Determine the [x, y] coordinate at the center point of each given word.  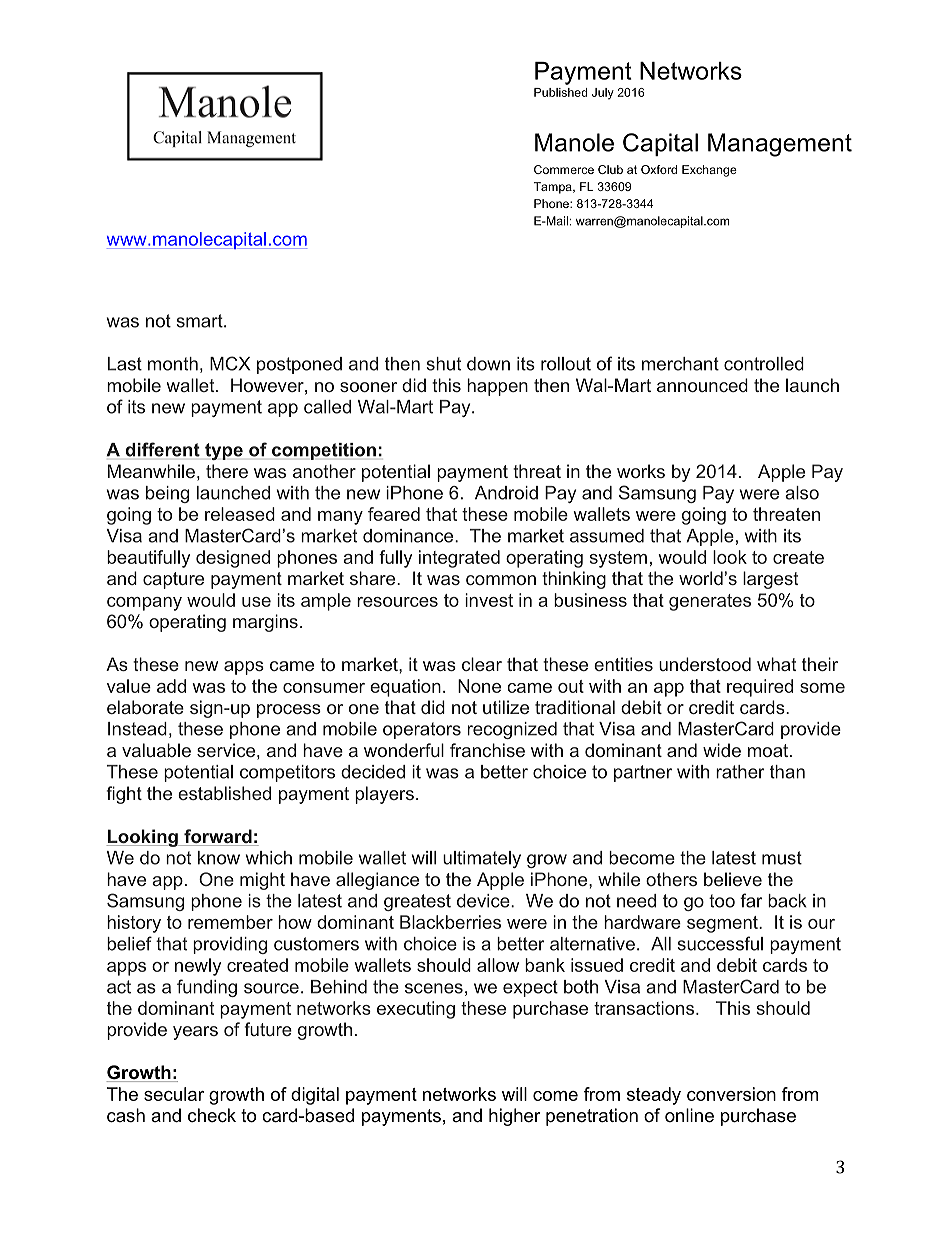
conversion [731, 1094]
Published [561, 92]
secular [174, 1094]
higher [515, 1117]
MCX [230, 363]
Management [780, 145]
